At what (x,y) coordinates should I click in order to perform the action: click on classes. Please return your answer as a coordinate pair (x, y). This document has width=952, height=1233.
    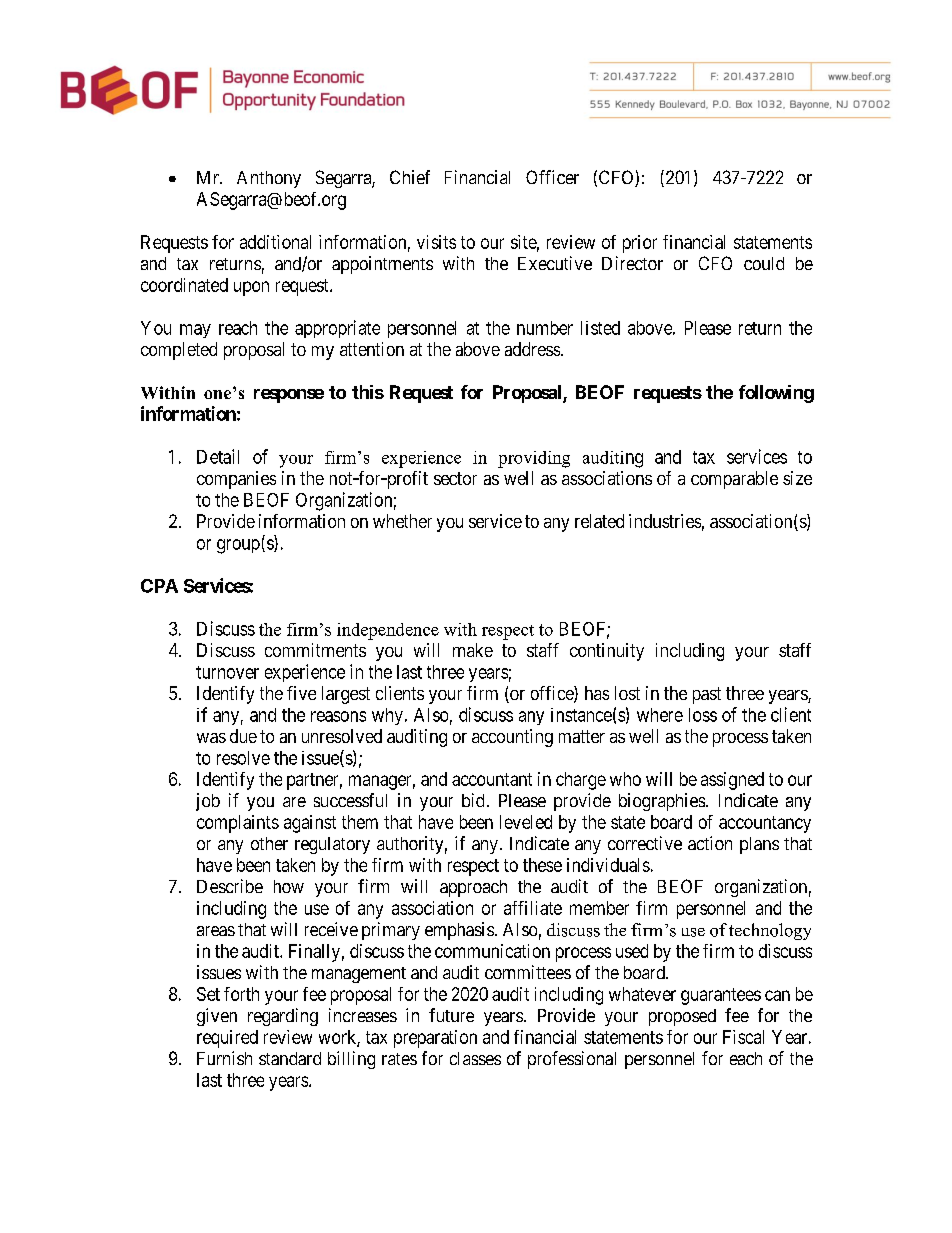
    Looking at the image, I should click on (475, 1058).
